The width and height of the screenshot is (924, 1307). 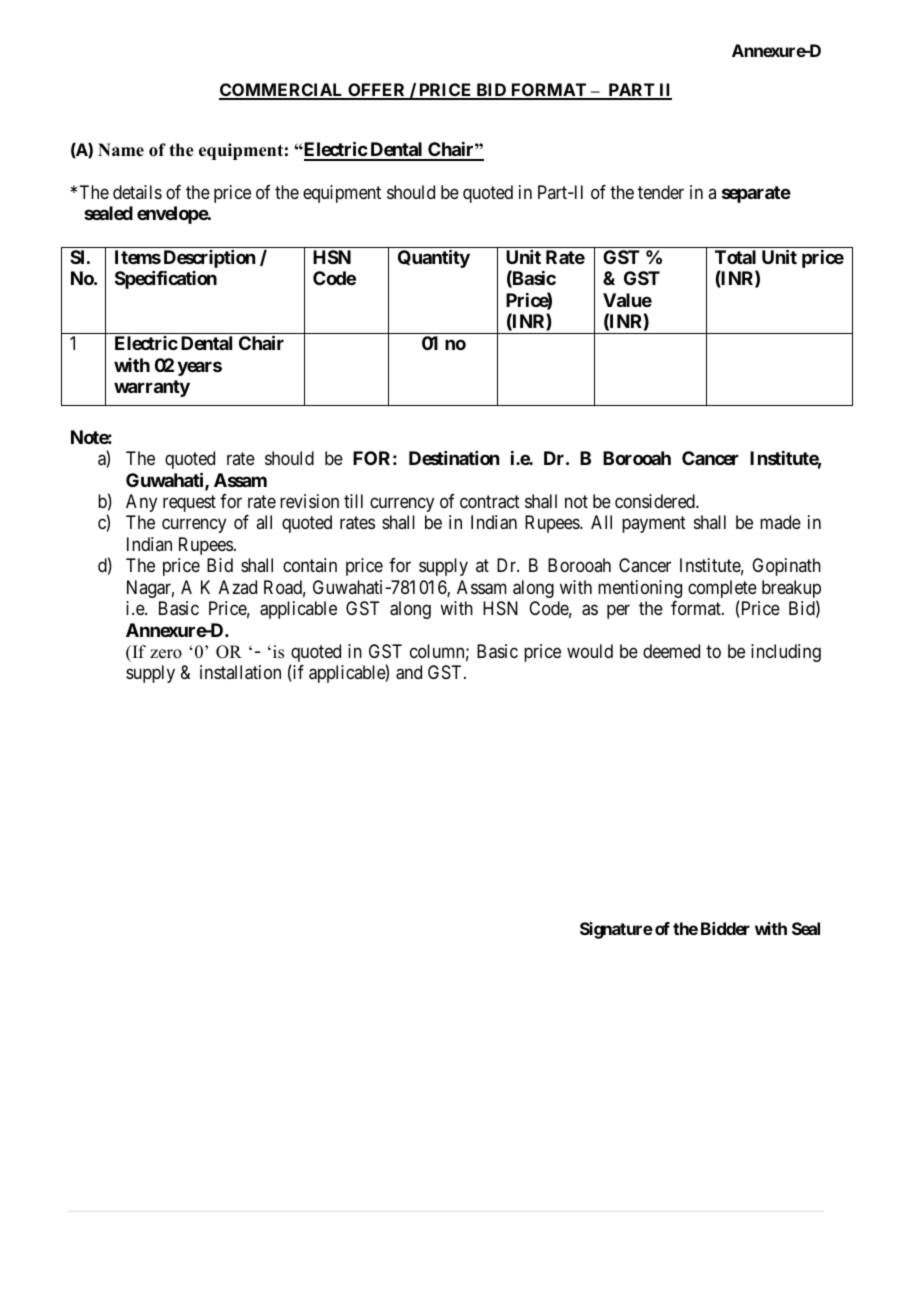 I want to click on request, so click(x=189, y=503).
